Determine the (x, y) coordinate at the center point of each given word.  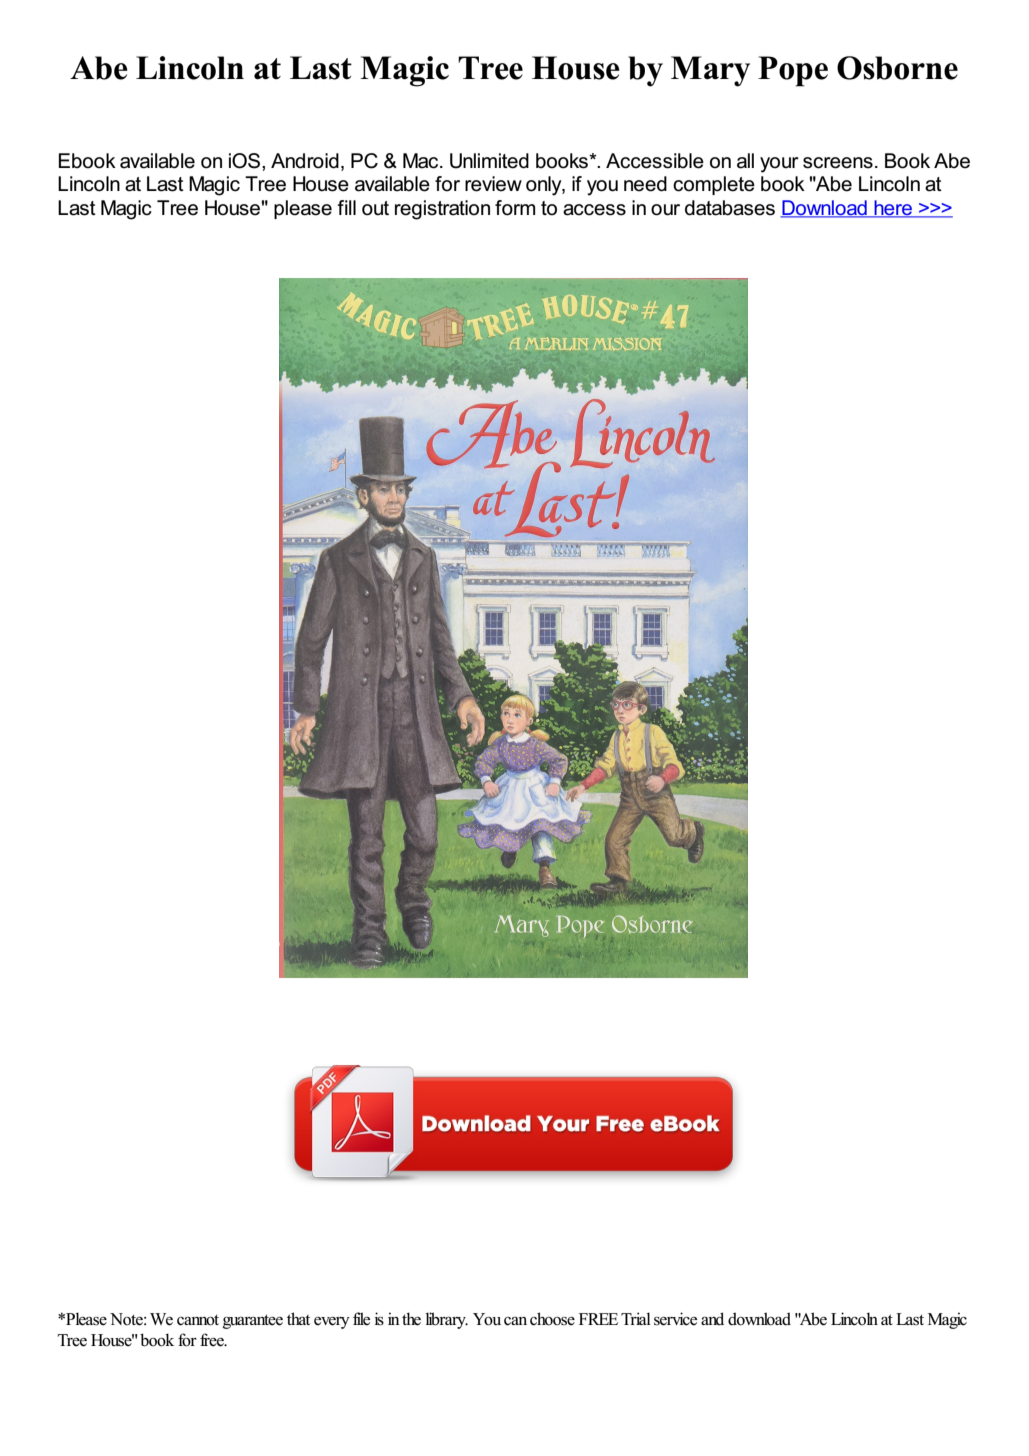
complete (714, 185)
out (375, 208)
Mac (422, 161)
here (893, 209)
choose (552, 1319)
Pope (793, 71)
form (515, 208)
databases (730, 208)
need (645, 184)
